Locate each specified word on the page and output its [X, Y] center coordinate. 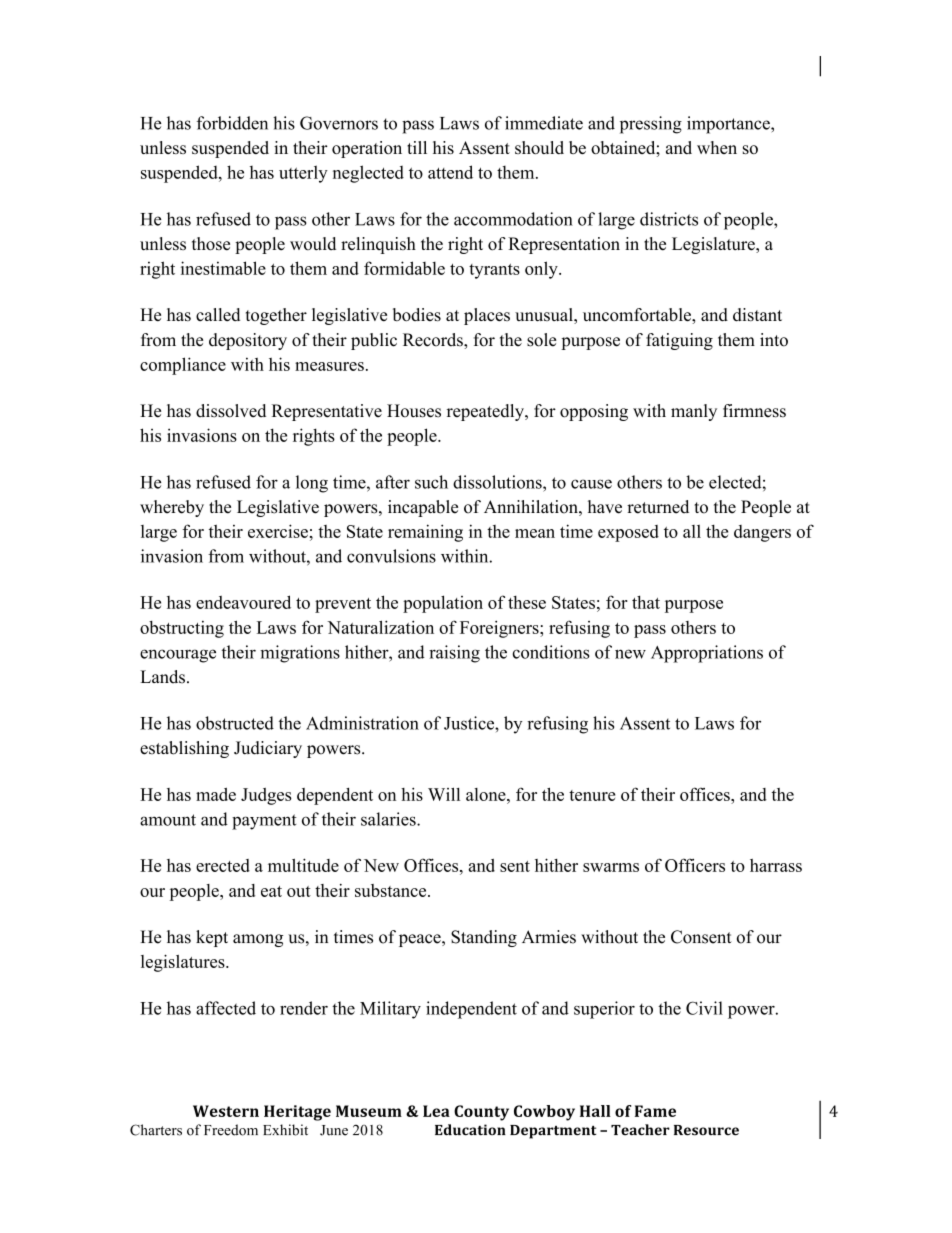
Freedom [231, 1130]
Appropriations [707, 654]
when [717, 147]
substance [392, 890]
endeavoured [243, 602]
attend [450, 172]
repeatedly [486, 412]
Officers [695, 865]
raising [454, 654]
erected [223, 865]
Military [390, 1010]
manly [694, 412]
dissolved [231, 411]
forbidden [232, 123]
